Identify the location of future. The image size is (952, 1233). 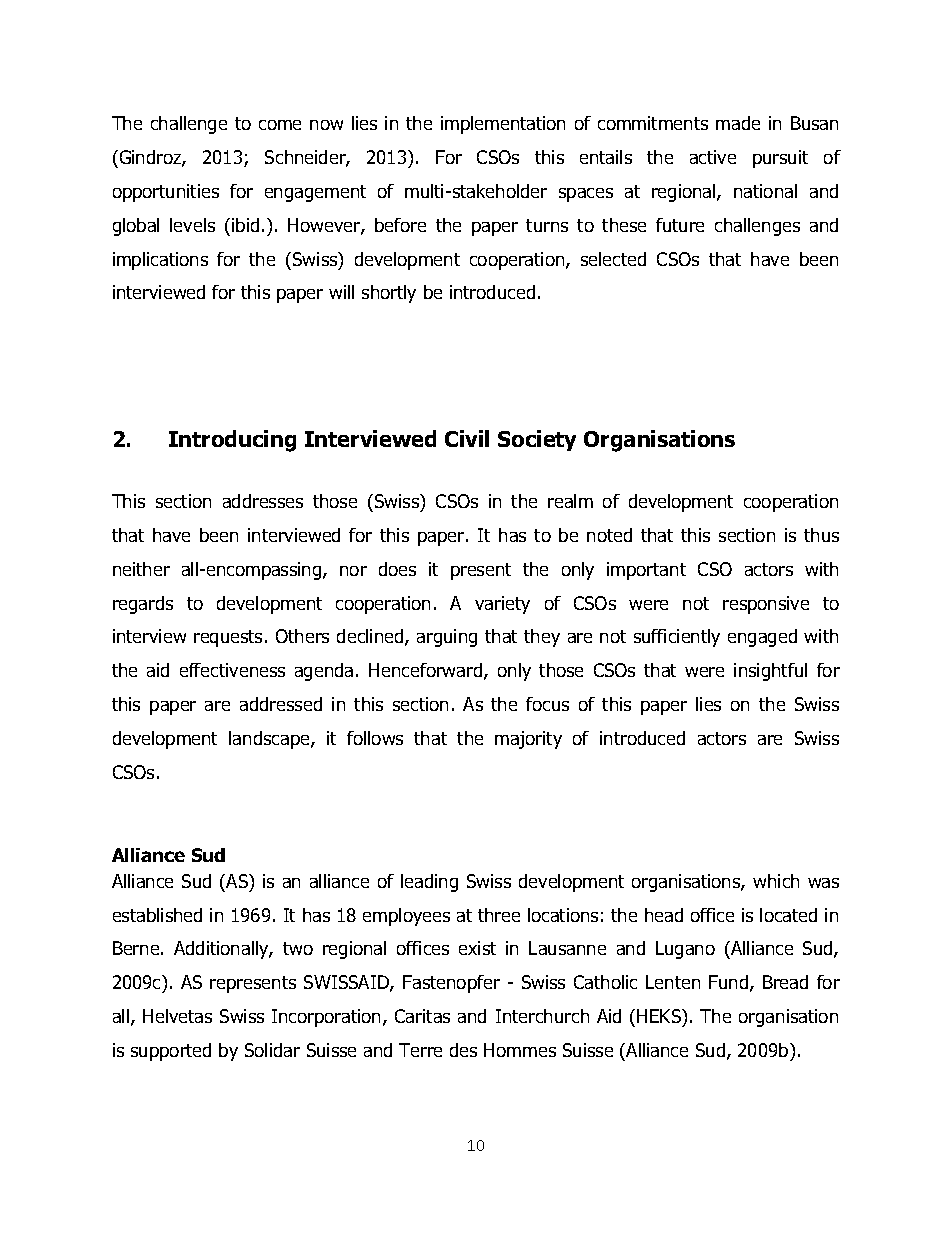
(680, 225).
